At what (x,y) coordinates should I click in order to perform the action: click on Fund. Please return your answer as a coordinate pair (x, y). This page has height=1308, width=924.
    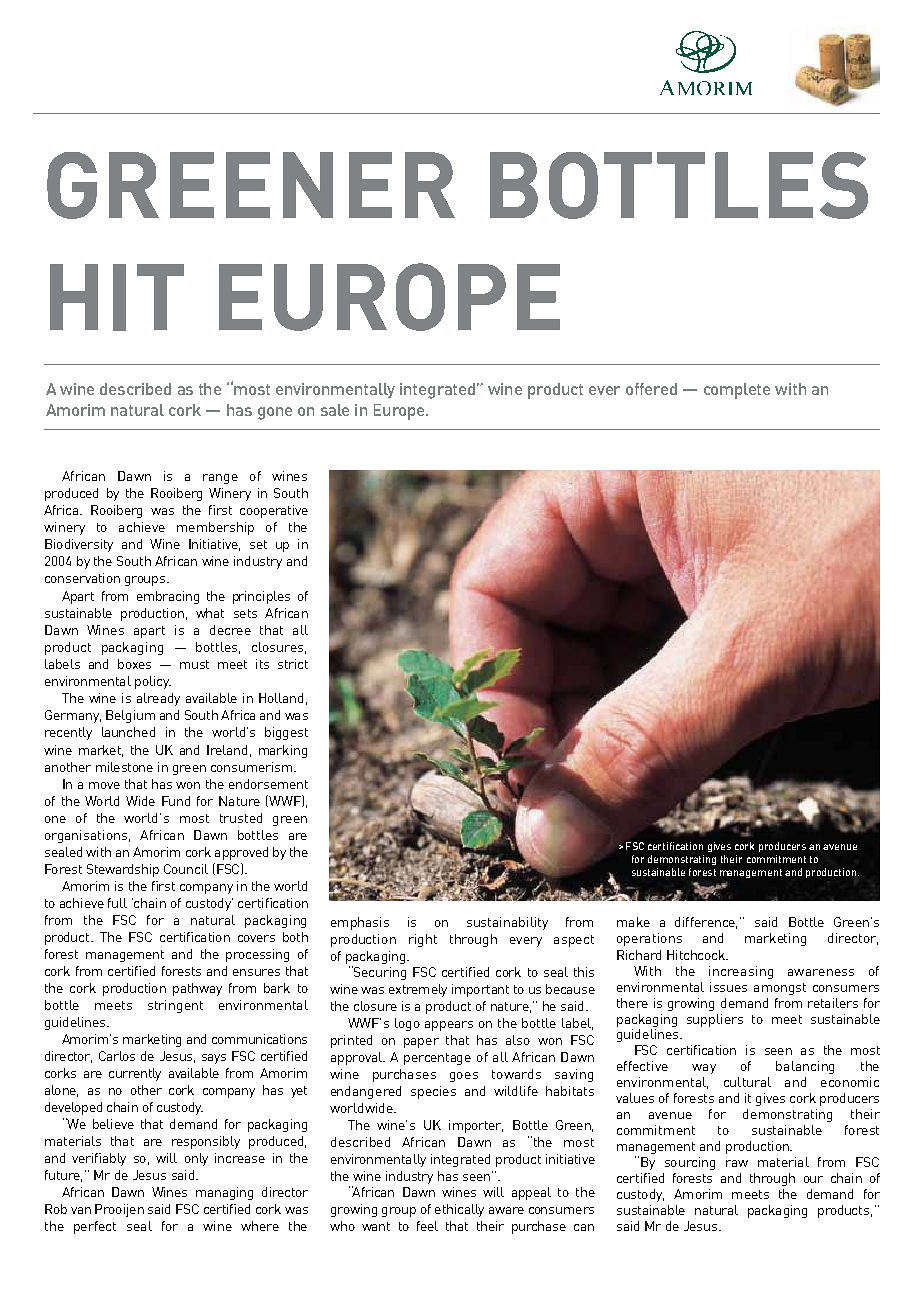
    Looking at the image, I should click on (176, 801).
